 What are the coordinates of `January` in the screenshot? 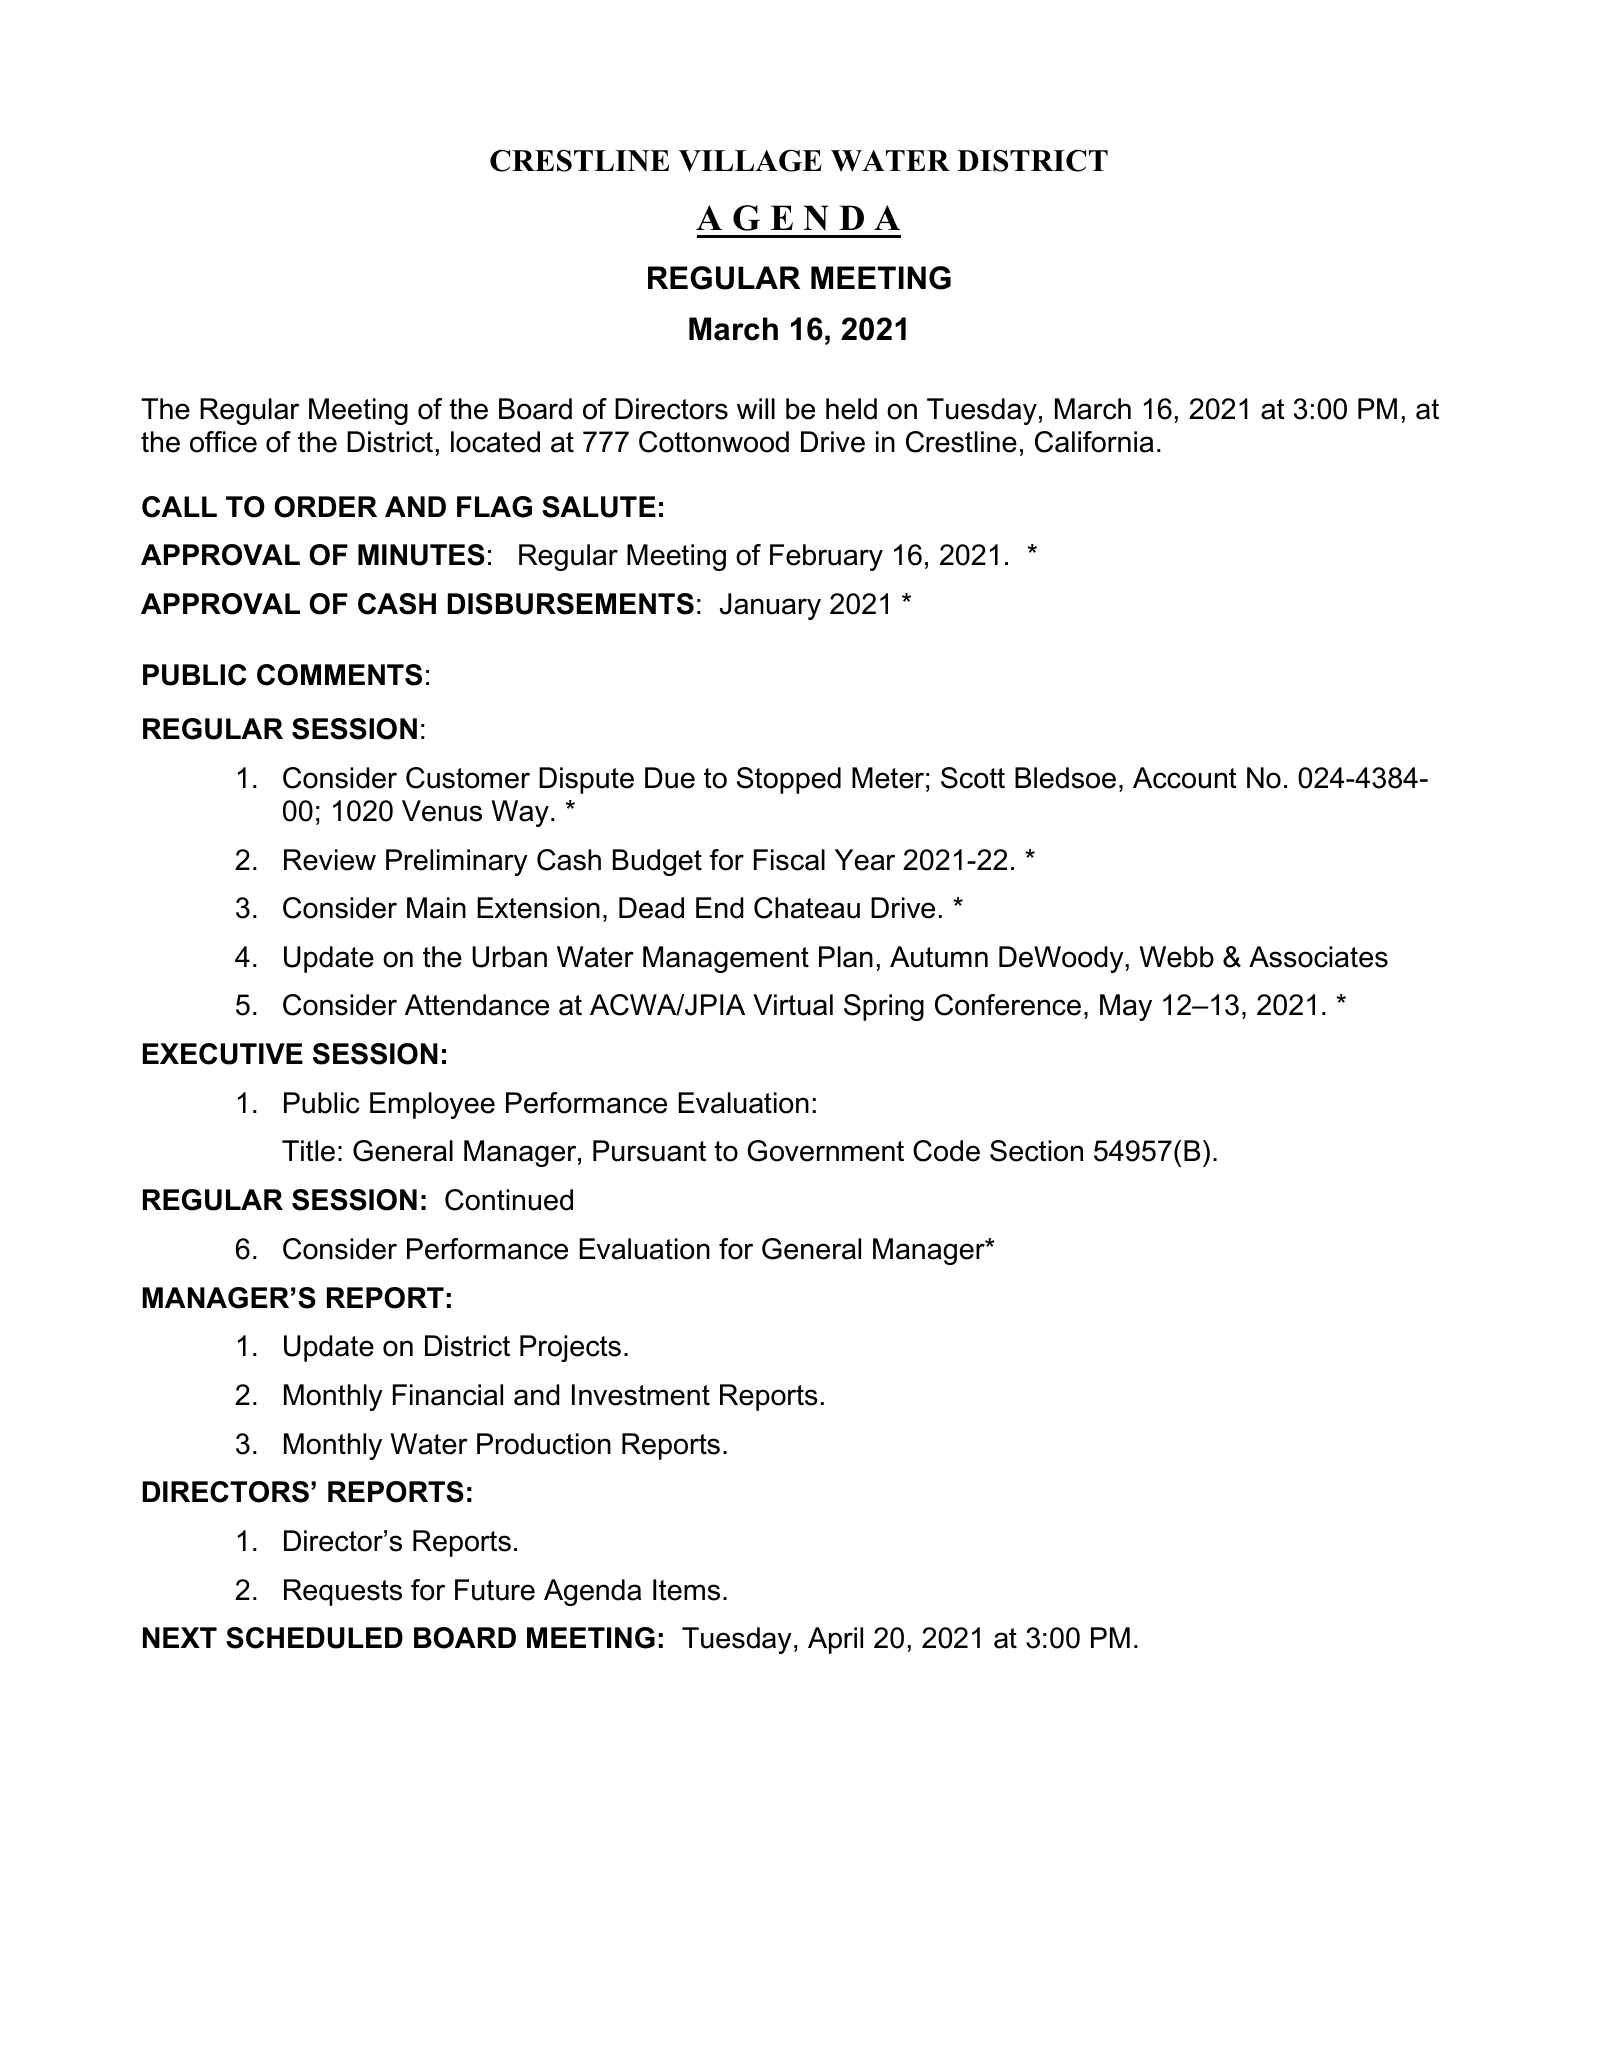 It's located at (770, 606).
